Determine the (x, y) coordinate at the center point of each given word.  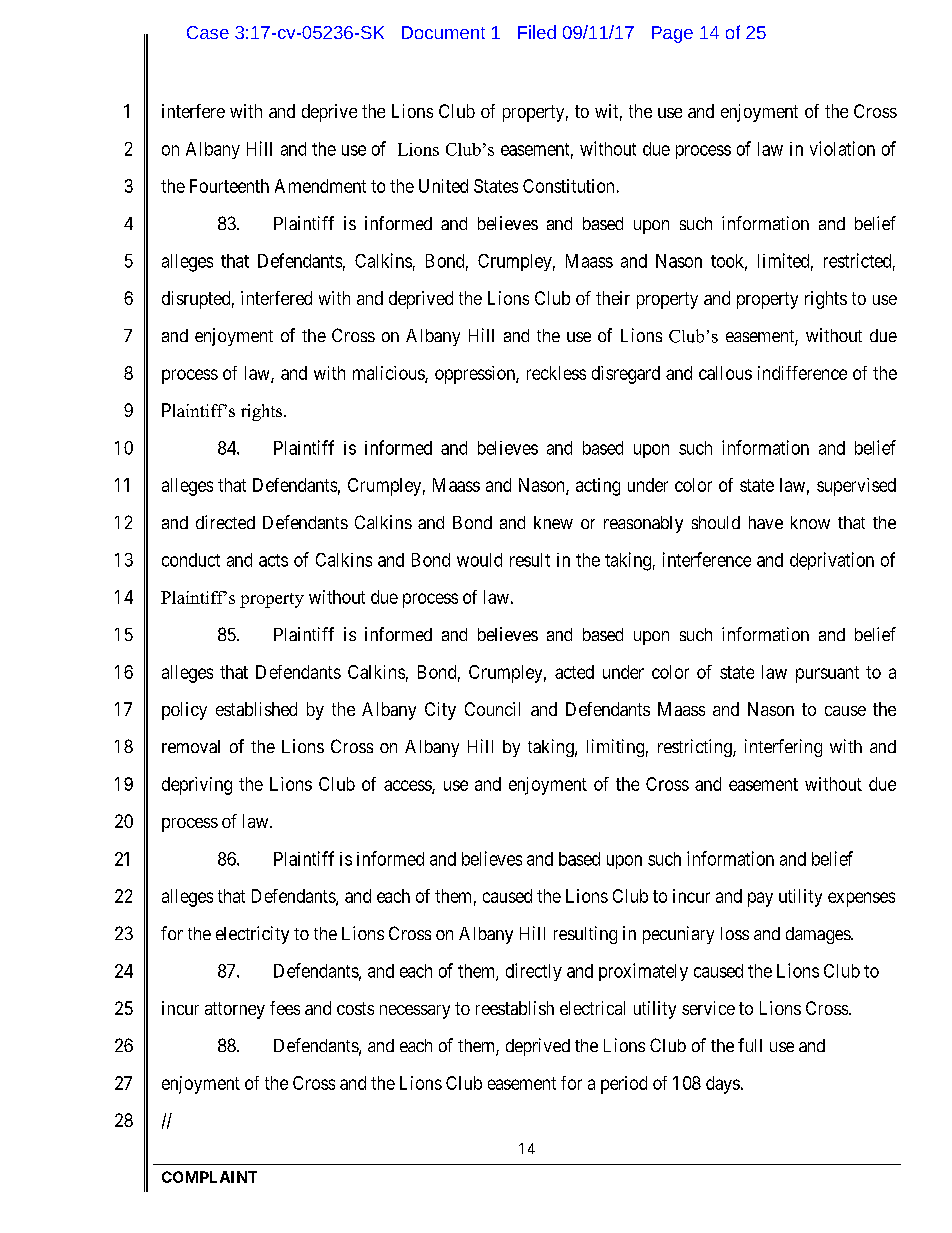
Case (208, 32)
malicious (389, 374)
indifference (802, 373)
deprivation (832, 561)
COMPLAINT (209, 1177)
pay (760, 899)
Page (672, 34)
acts (273, 560)
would (479, 560)
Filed (537, 32)
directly (534, 972)
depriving (197, 786)
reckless (556, 373)
